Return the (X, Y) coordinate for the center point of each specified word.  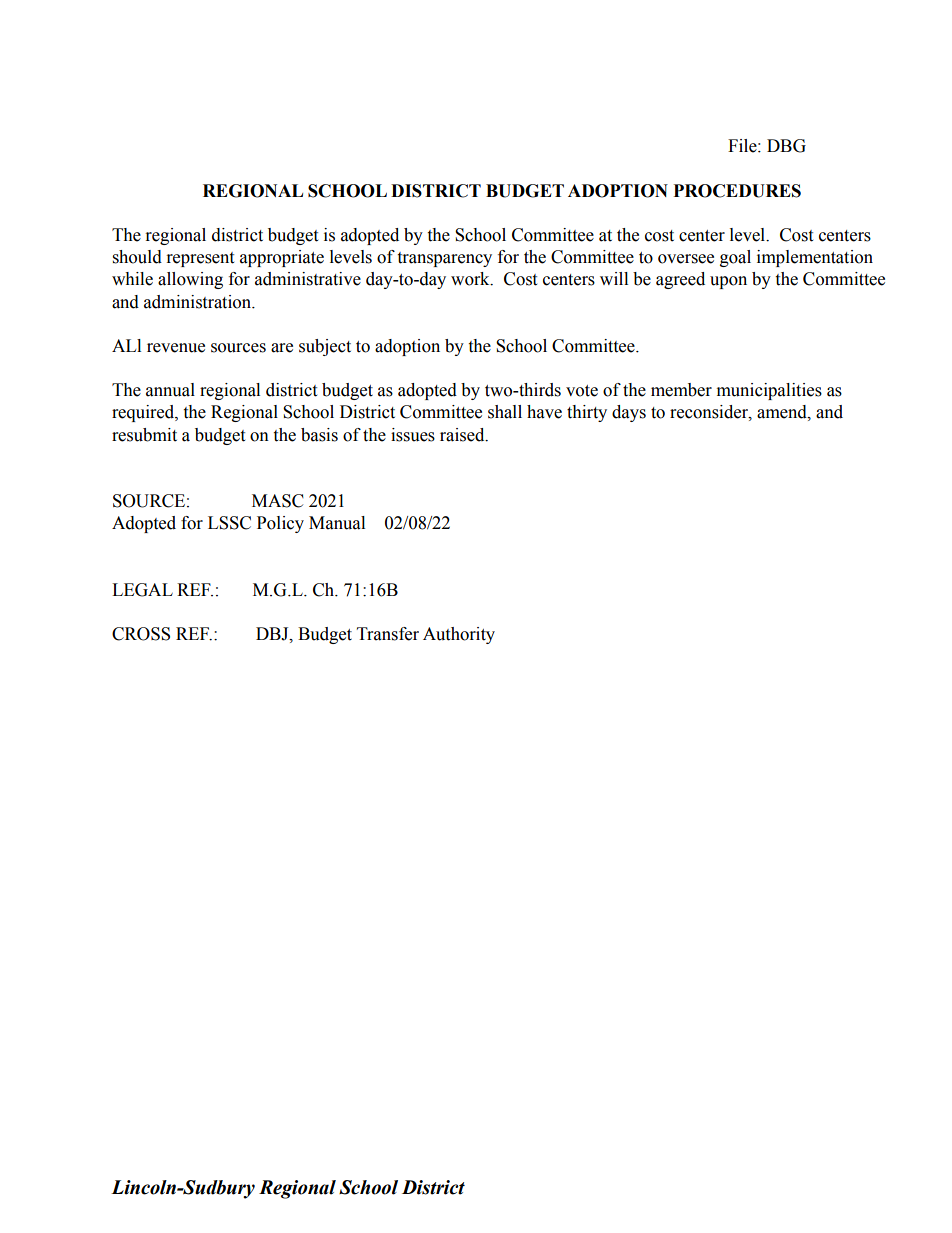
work (471, 279)
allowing (190, 280)
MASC (278, 501)
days (629, 413)
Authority (459, 635)
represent (200, 259)
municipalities (769, 391)
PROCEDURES (737, 191)
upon (728, 282)
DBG (786, 146)
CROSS (141, 634)
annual (170, 390)
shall (505, 412)
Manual (337, 523)
